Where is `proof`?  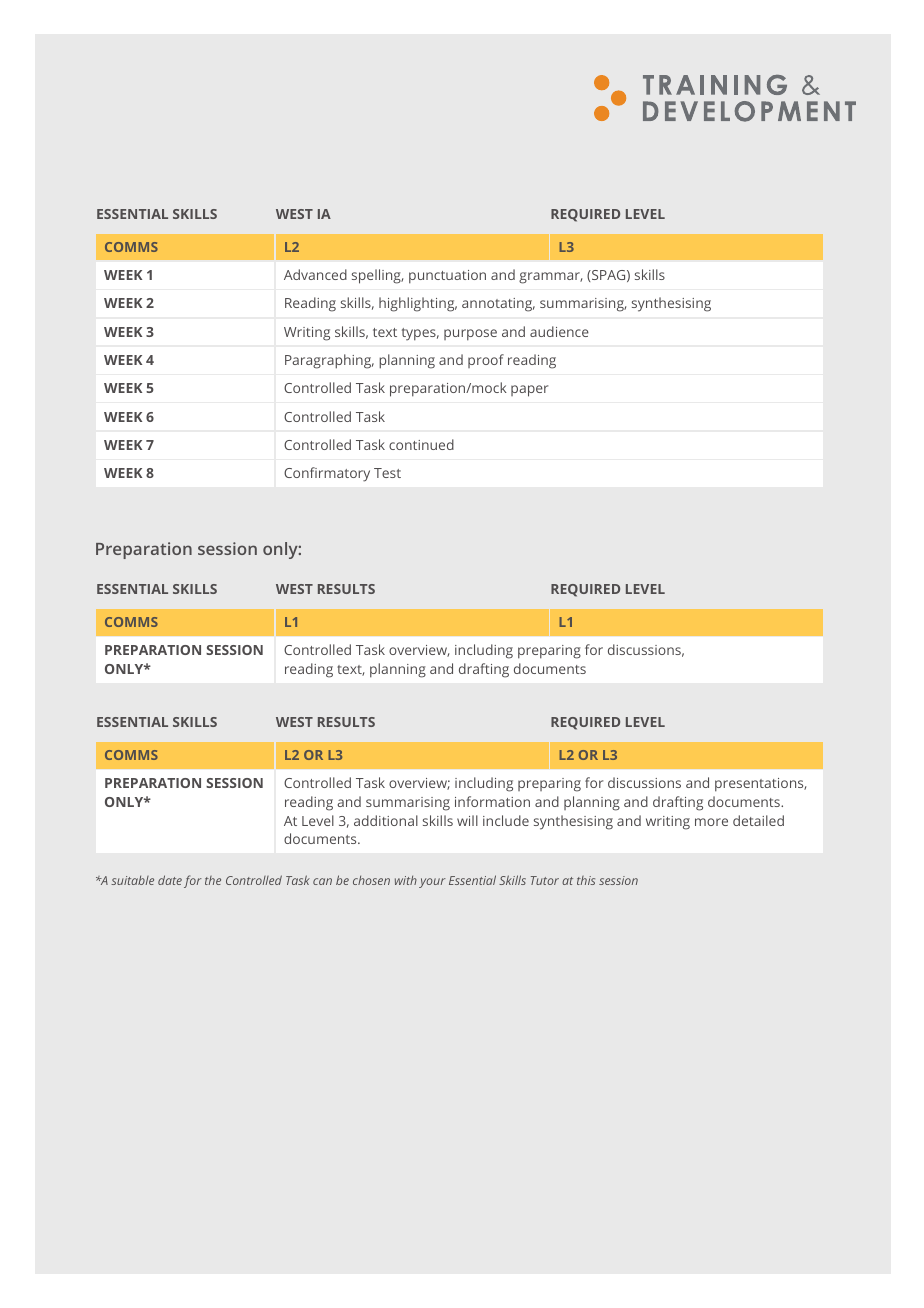
proof is located at coordinates (486, 361).
